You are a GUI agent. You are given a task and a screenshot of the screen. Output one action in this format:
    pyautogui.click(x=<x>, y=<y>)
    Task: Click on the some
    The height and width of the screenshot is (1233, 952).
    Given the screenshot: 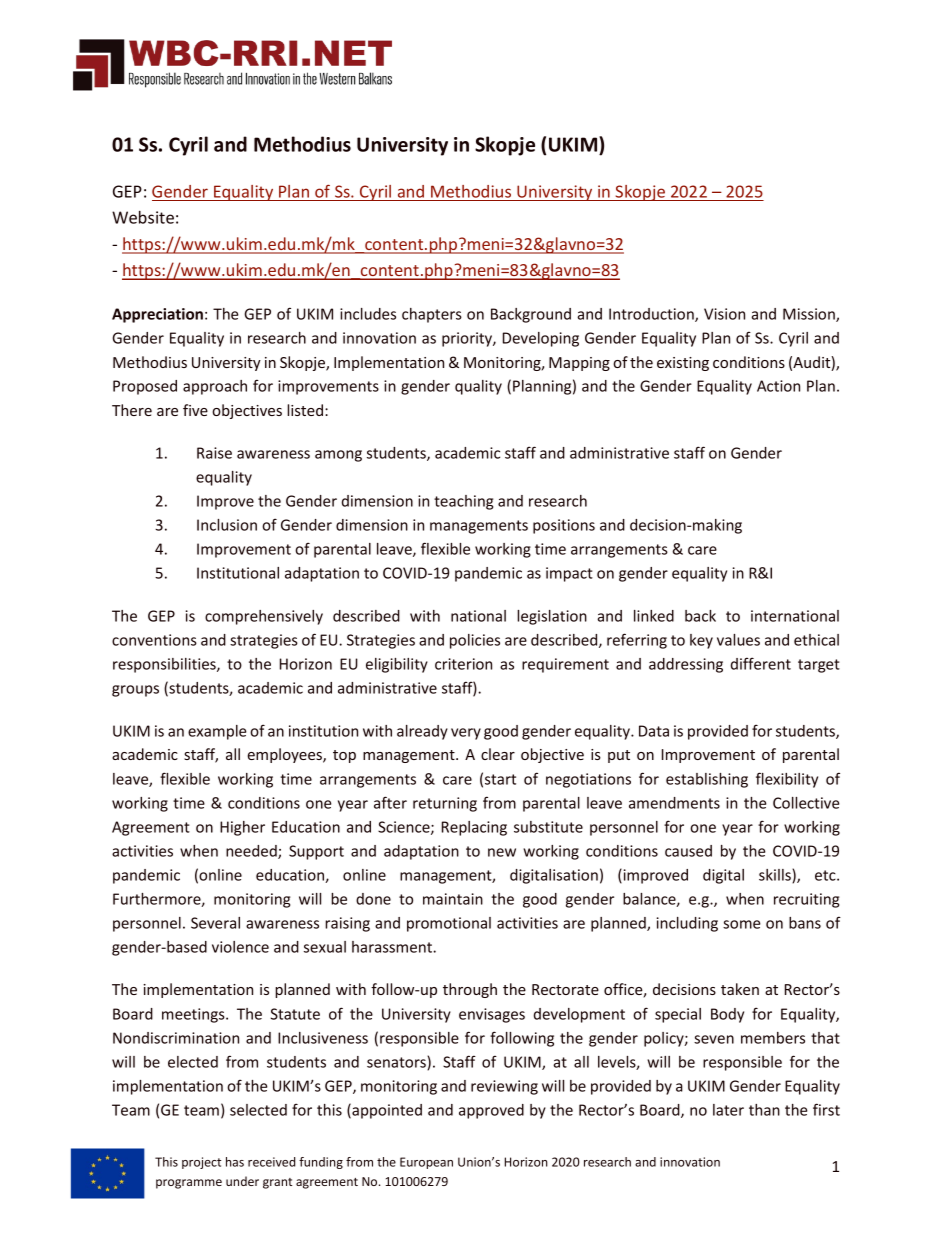 What is the action you would take?
    pyautogui.click(x=741, y=924)
